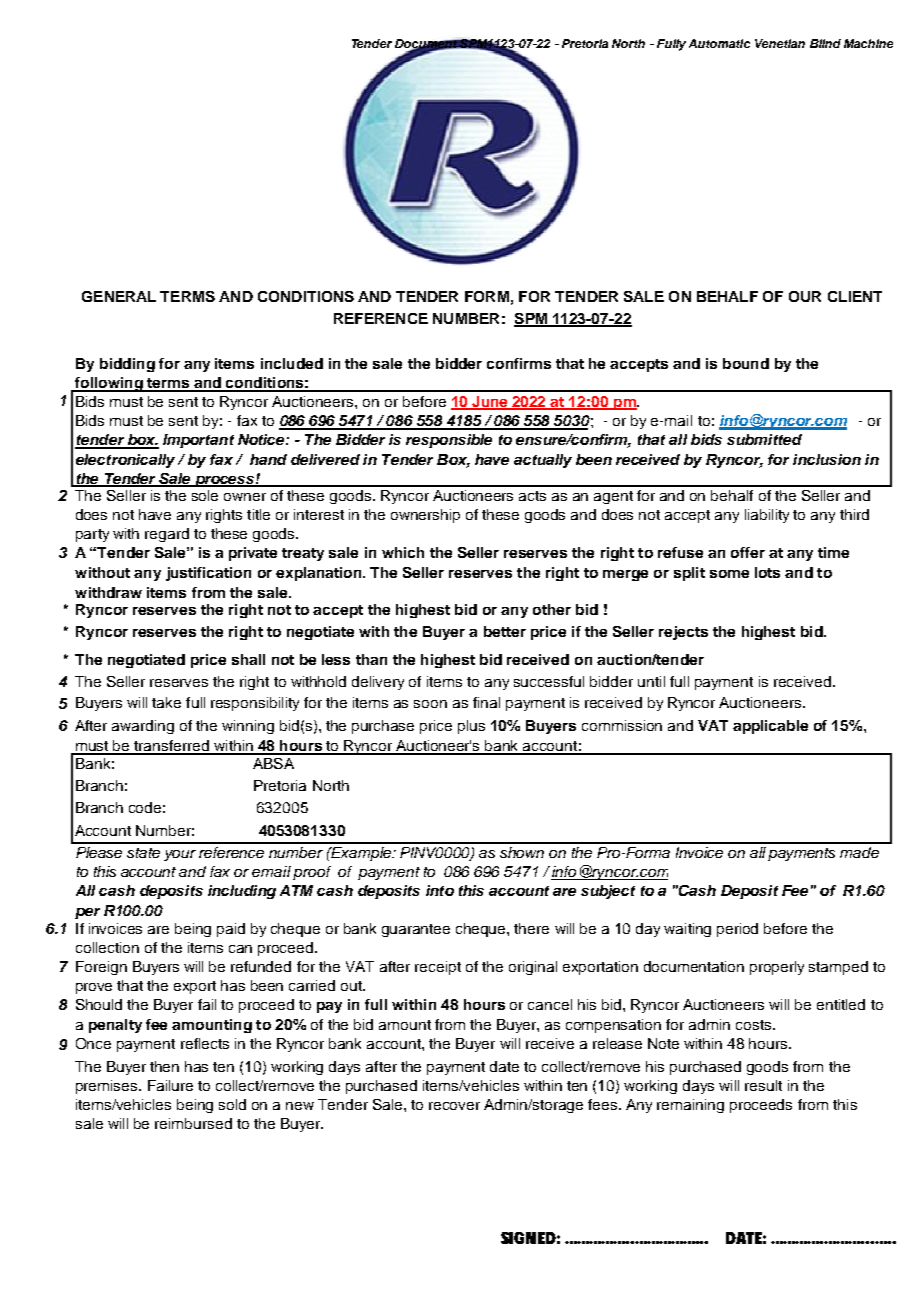  I want to click on Venetian, so click(780, 43).
